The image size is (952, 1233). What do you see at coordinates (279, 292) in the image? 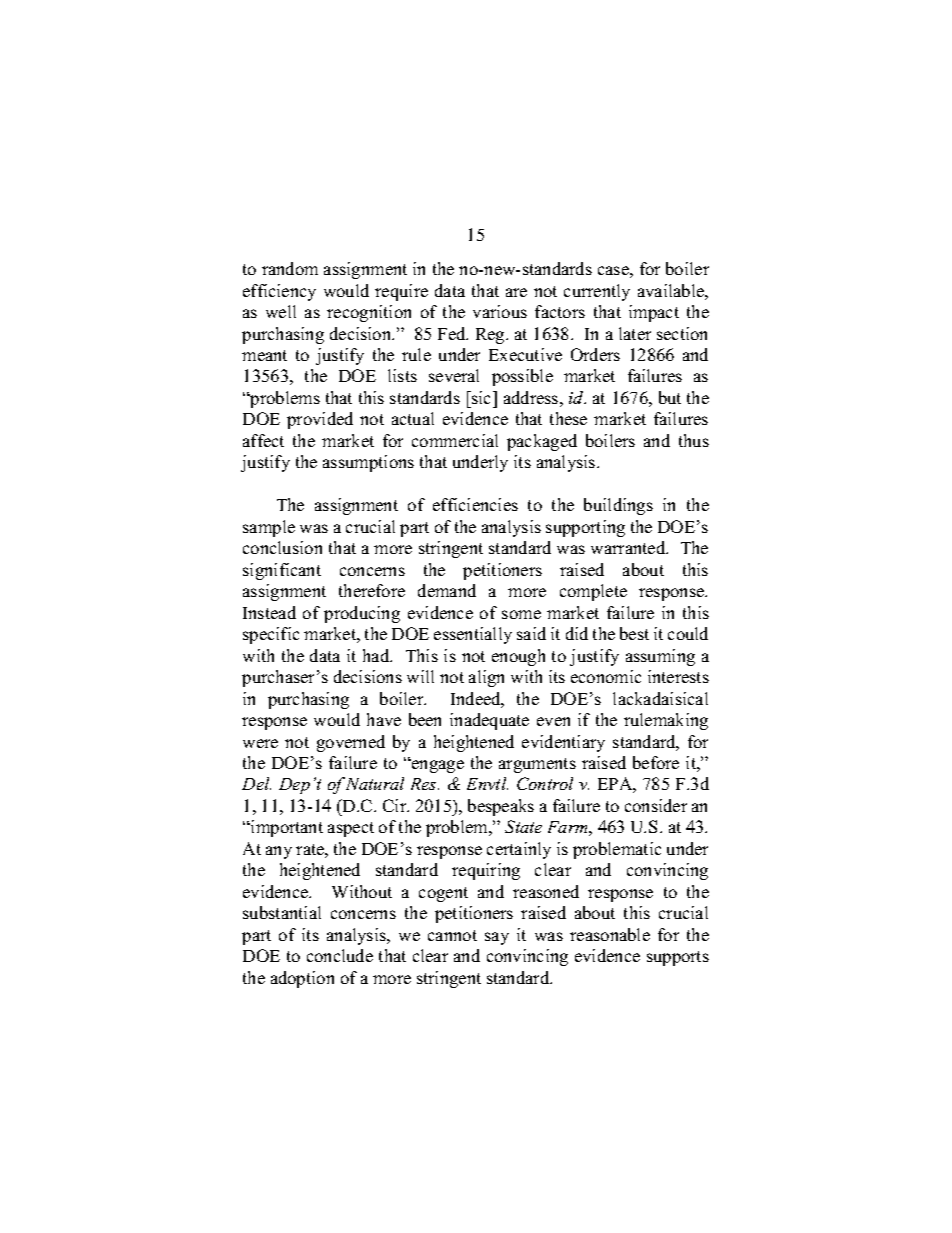
I see `efficiency` at bounding box center [279, 292].
